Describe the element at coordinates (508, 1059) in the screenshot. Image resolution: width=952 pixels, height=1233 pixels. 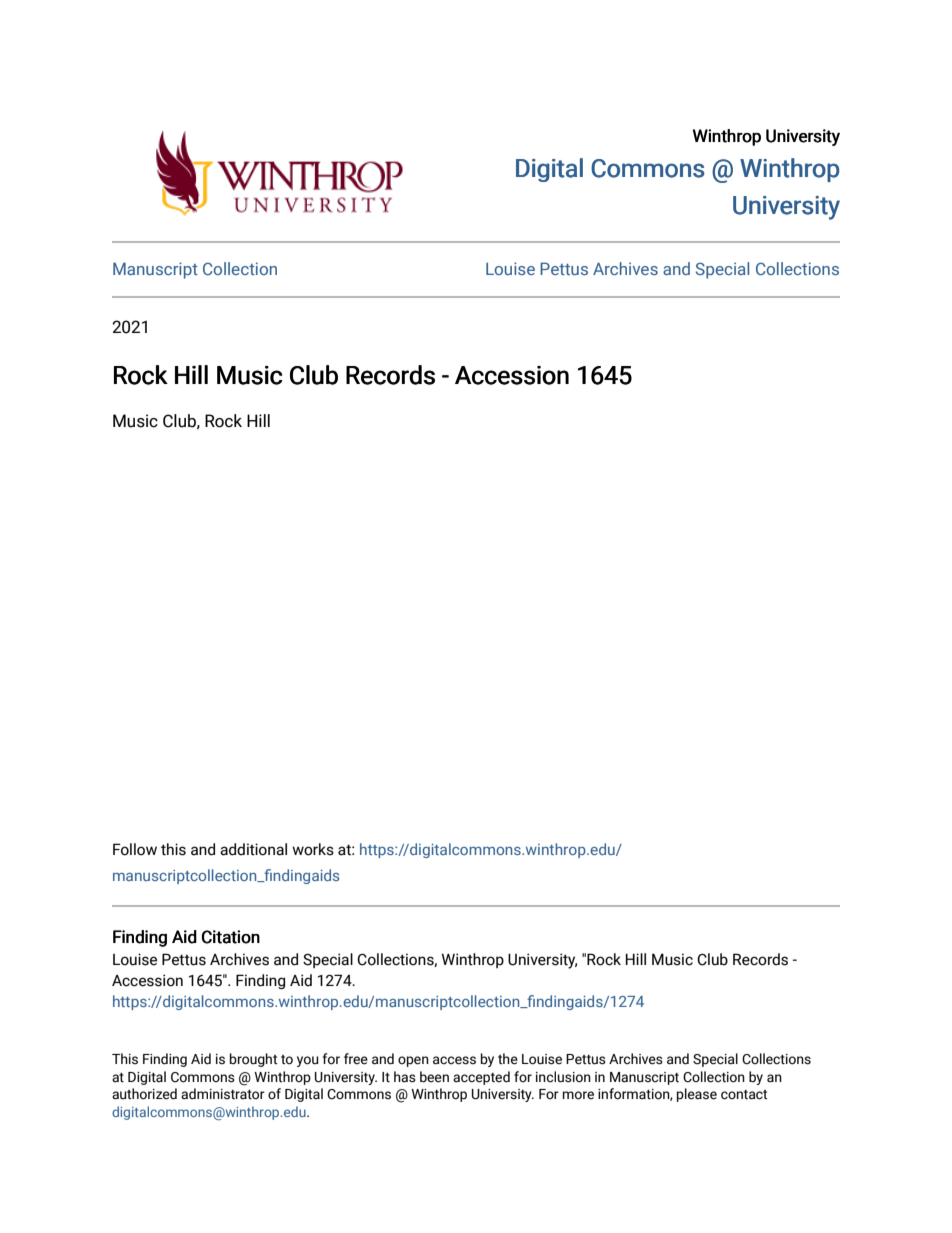
I see `the` at that location.
